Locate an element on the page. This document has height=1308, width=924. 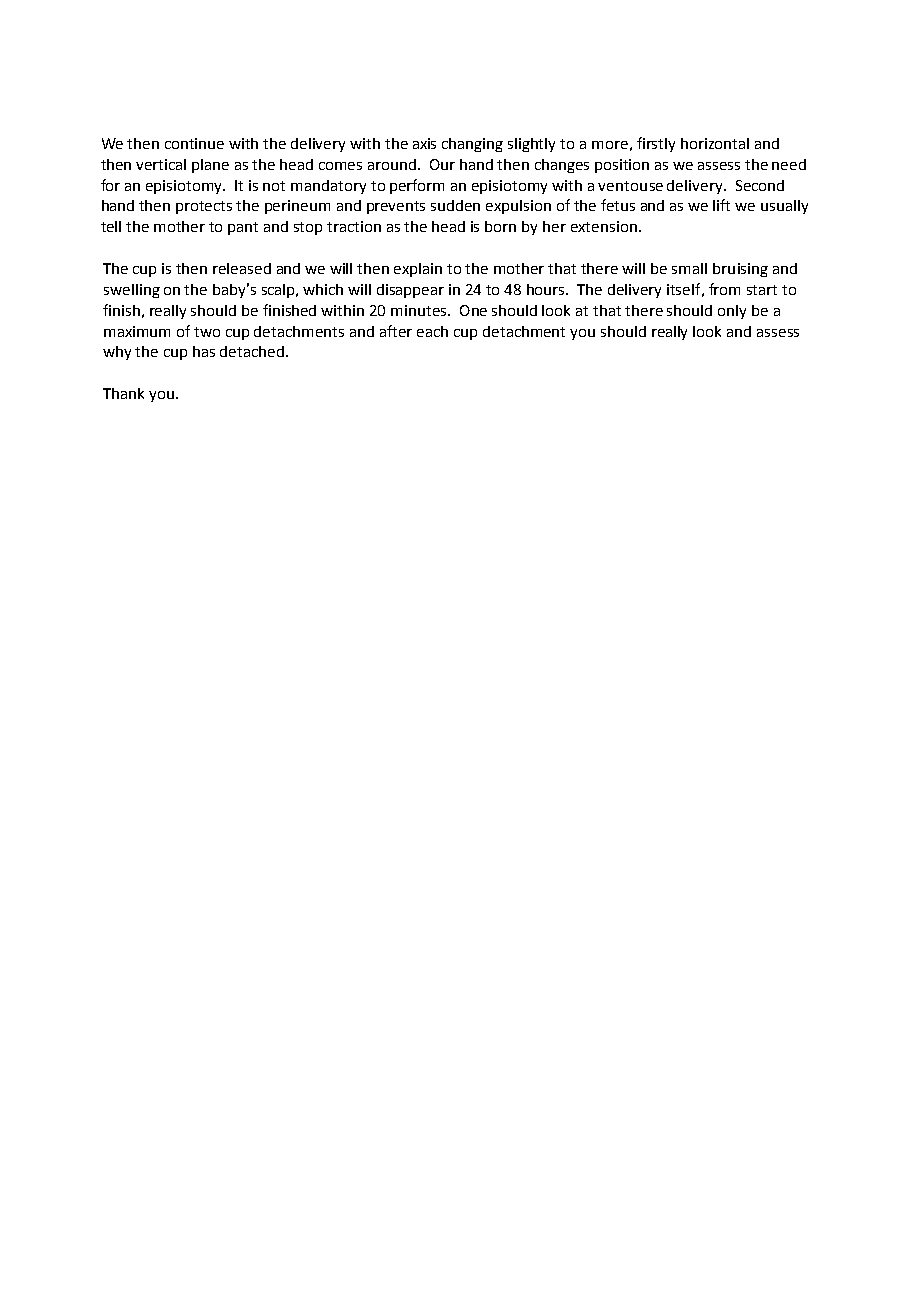
only is located at coordinates (732, 312).
